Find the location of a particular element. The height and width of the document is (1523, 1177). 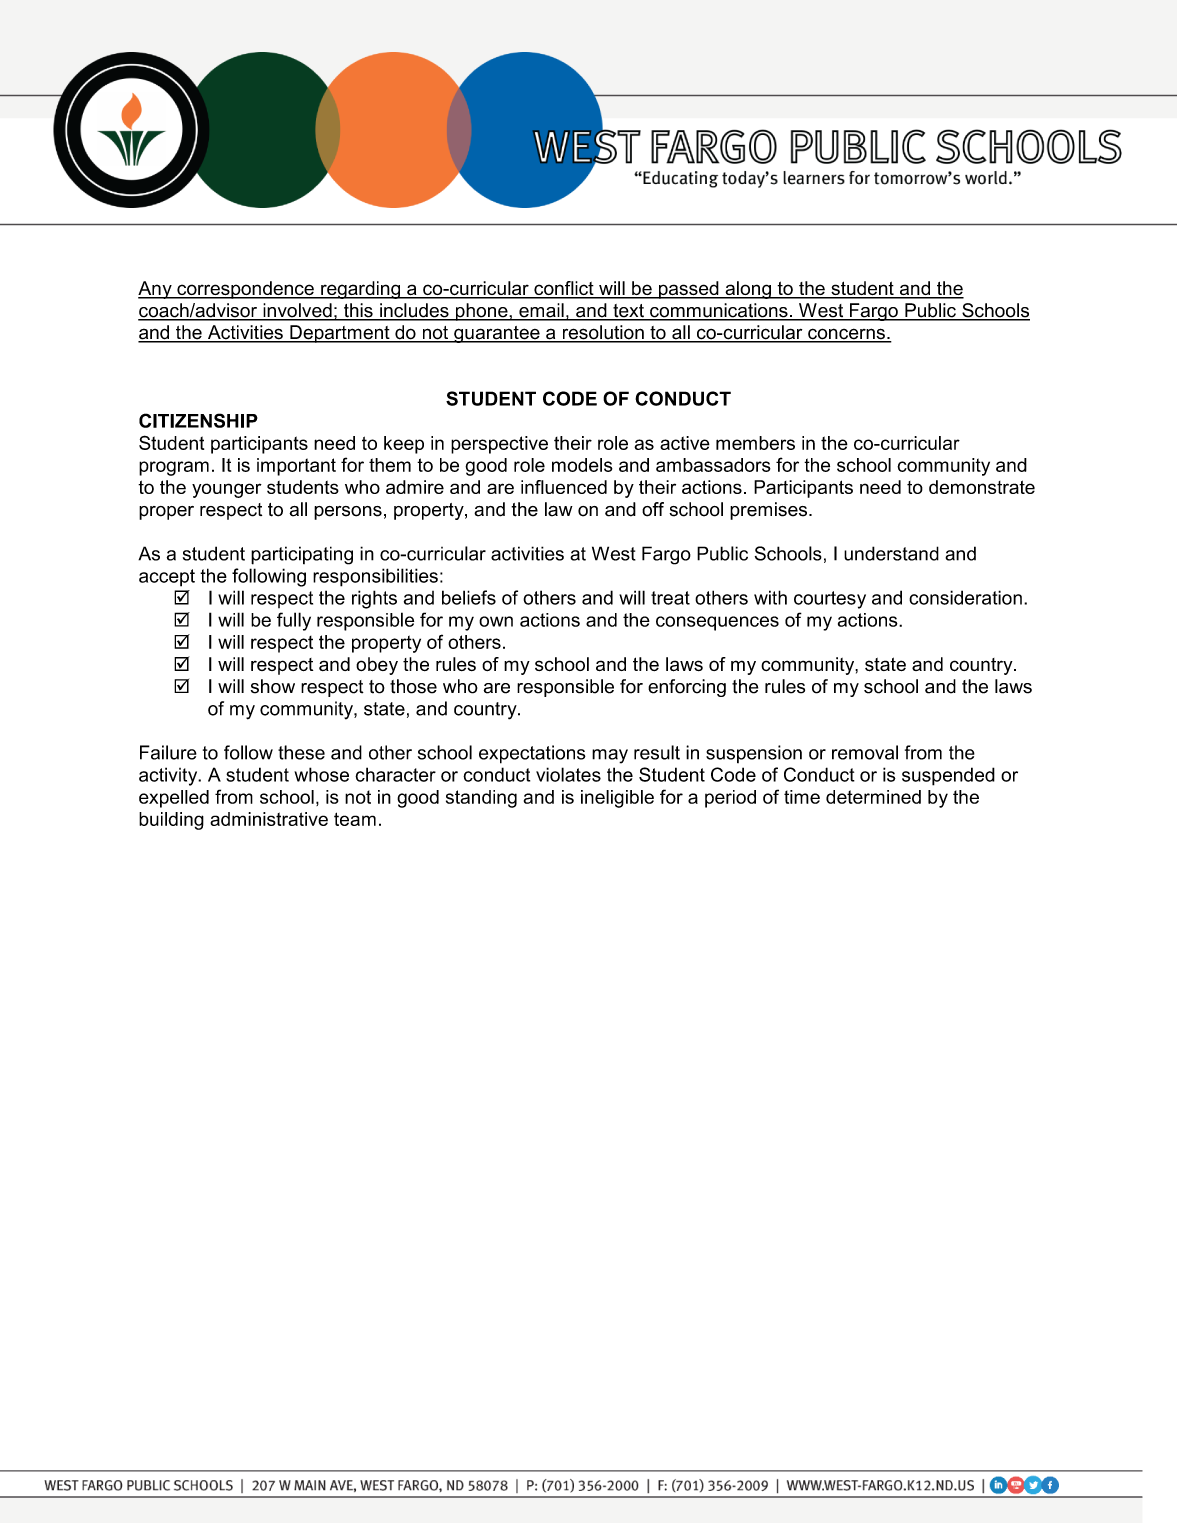

involved is located at coordinates (297, 311).
